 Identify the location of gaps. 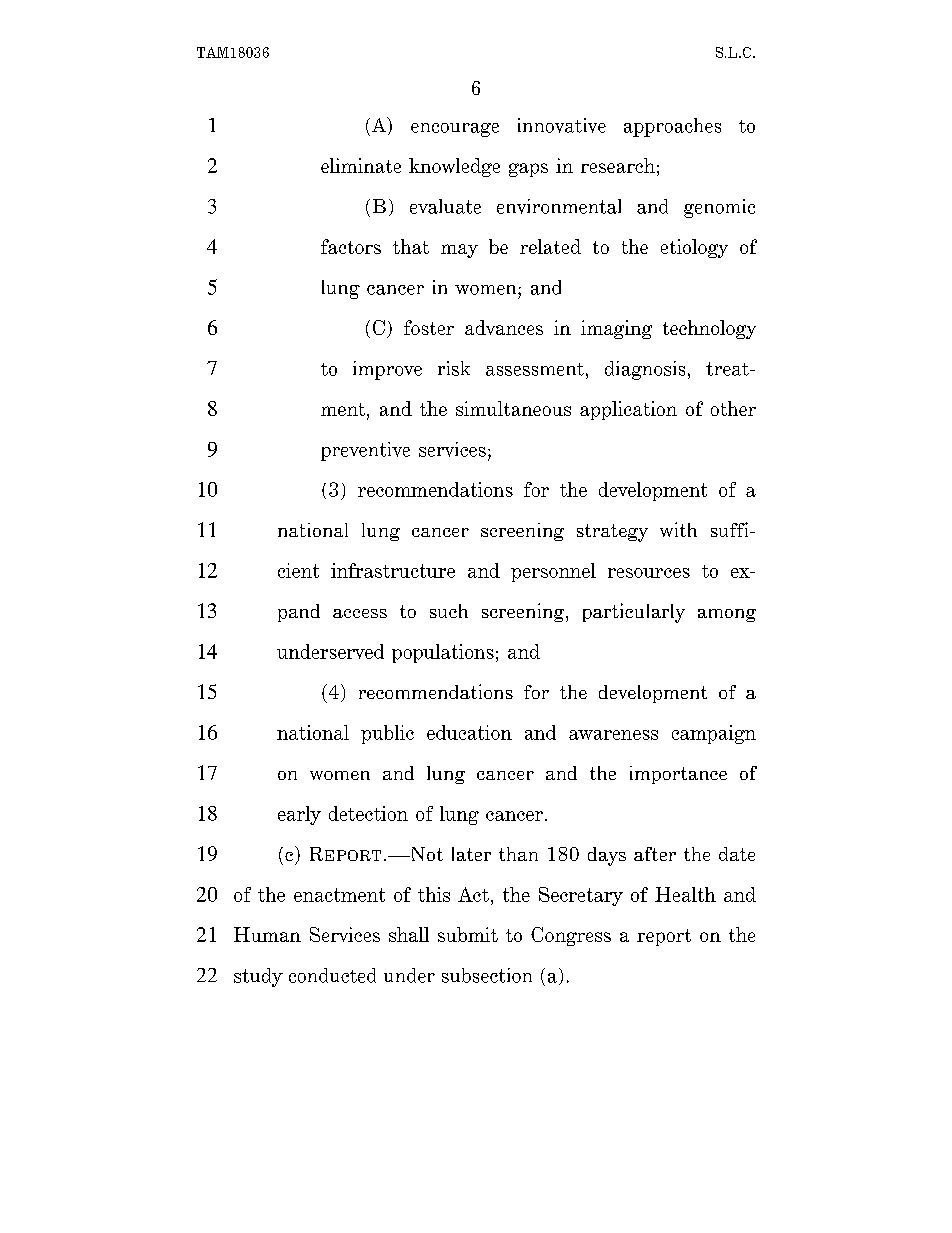
(528, 170).
